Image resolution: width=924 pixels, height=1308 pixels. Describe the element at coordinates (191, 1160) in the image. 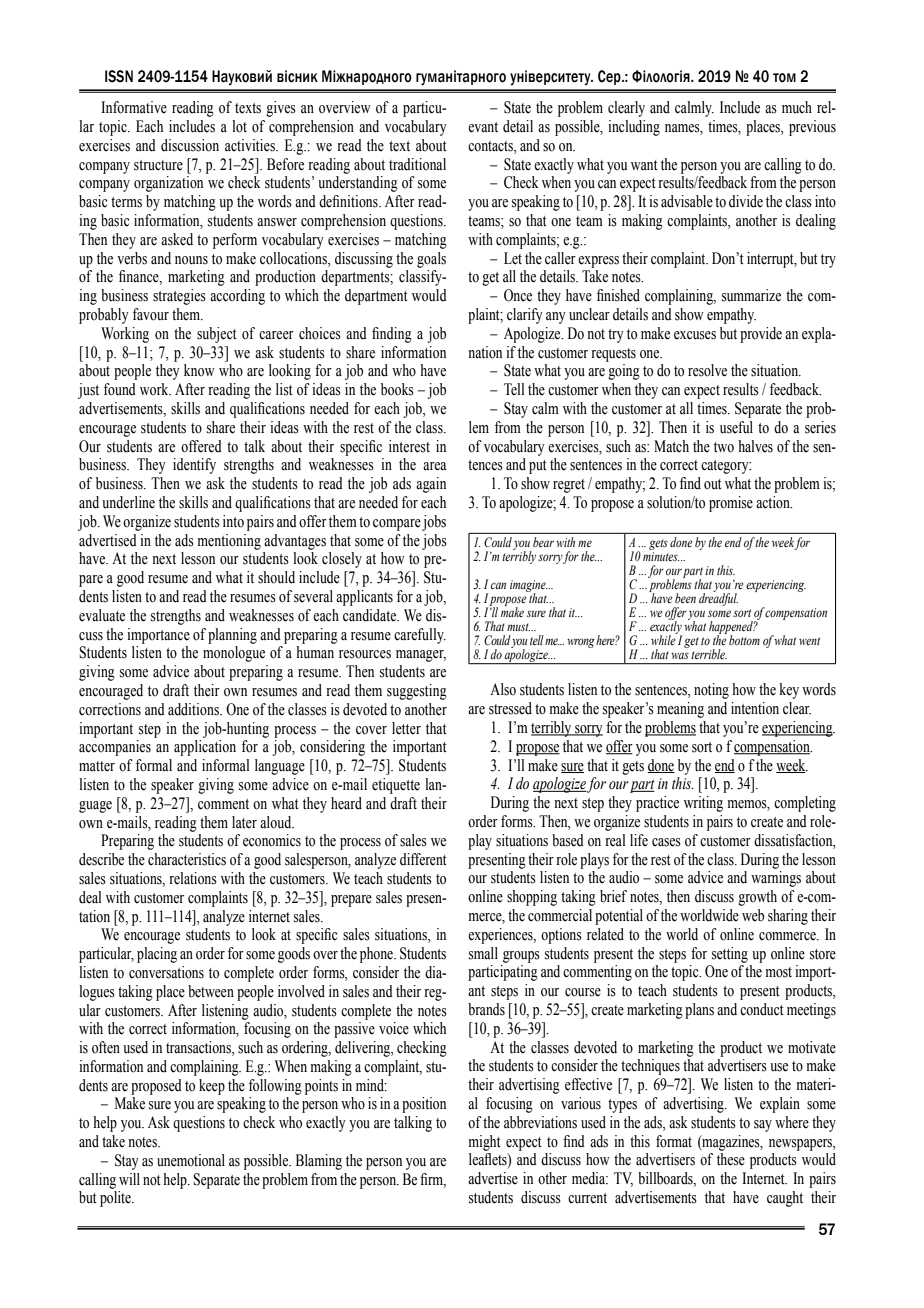

I see `unemotional` at that location.
